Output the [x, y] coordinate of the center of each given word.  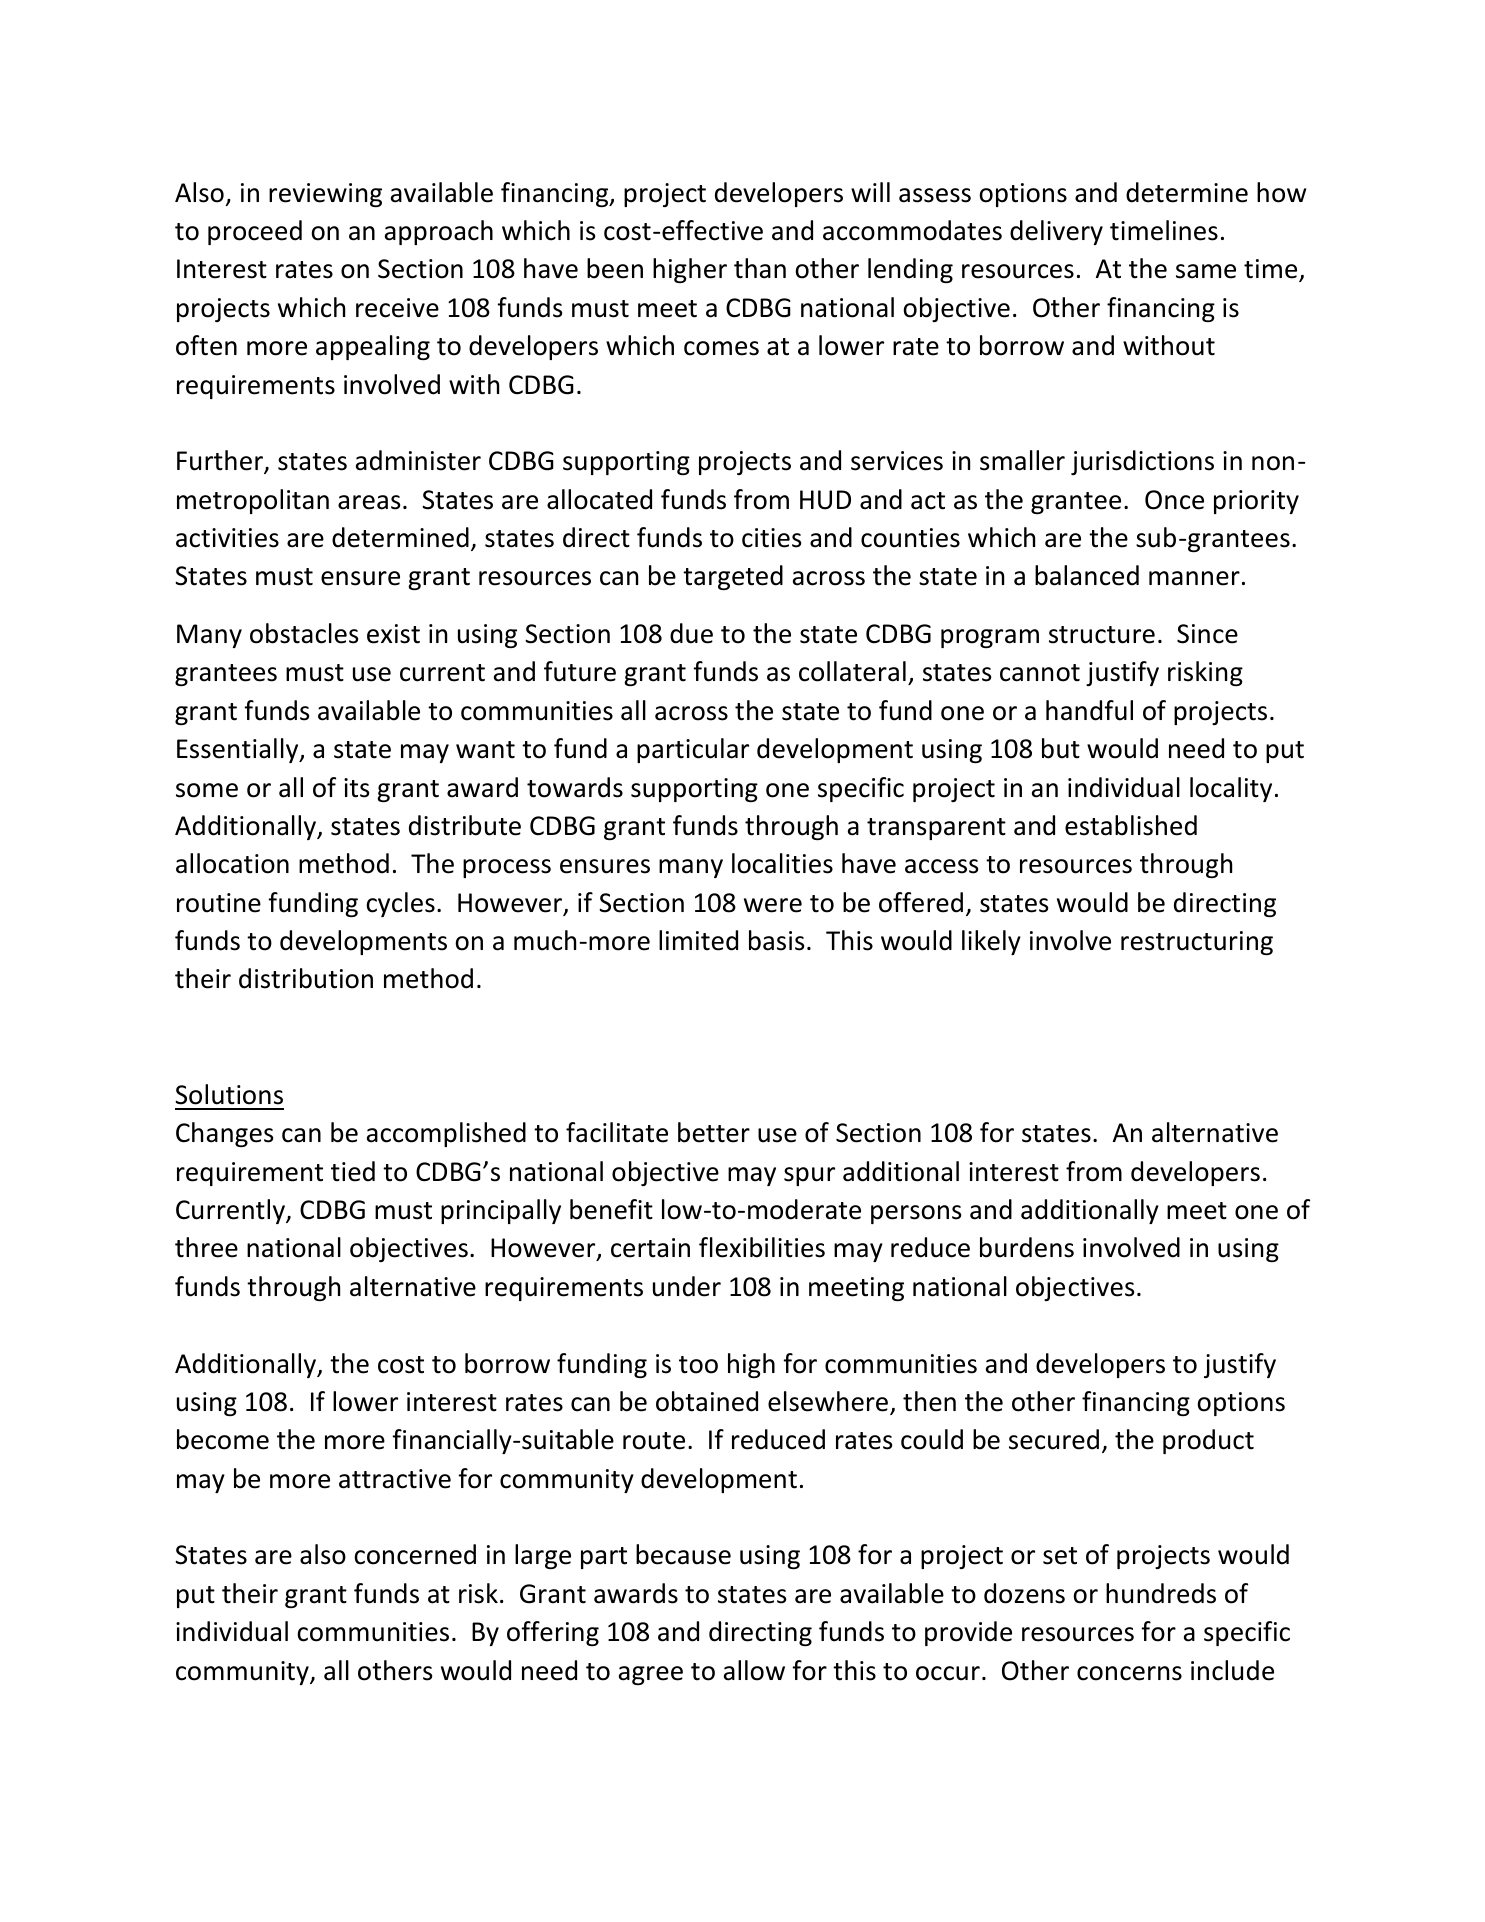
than [760, 268]
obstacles [304, 633]
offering [553, 1633]
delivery [1056, 232]
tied [353, 1171]
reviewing [325, 195]
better [714, 1132]
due [691, 633]
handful [1089, 710]
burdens [1027, 1247]
